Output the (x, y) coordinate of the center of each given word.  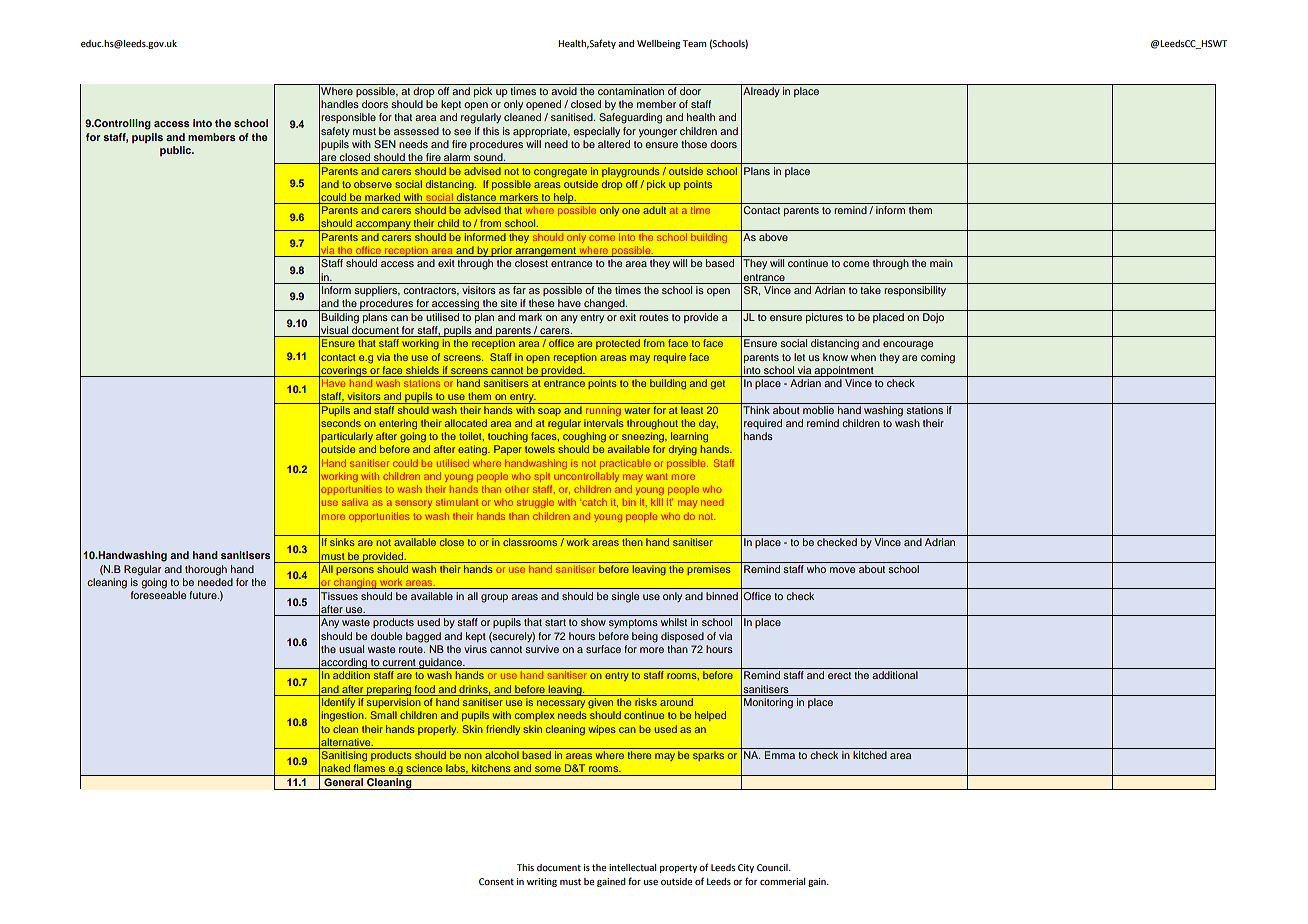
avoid (564, 91)
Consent (496, 881)
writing (542, 882)
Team (694, 43)
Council (773, 867)
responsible (348, 118)
